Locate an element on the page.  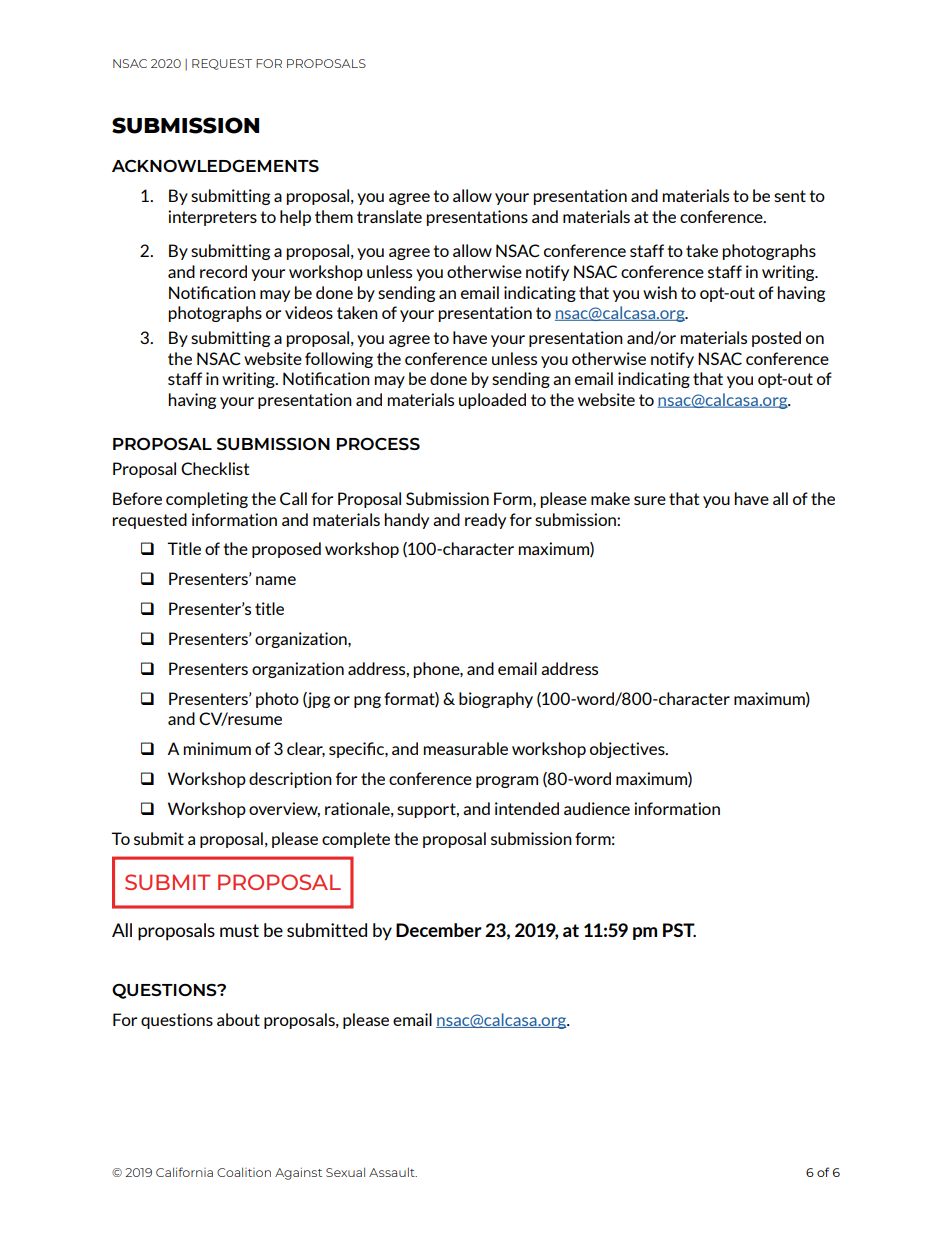
biography is located at coordinates (496, 700).
